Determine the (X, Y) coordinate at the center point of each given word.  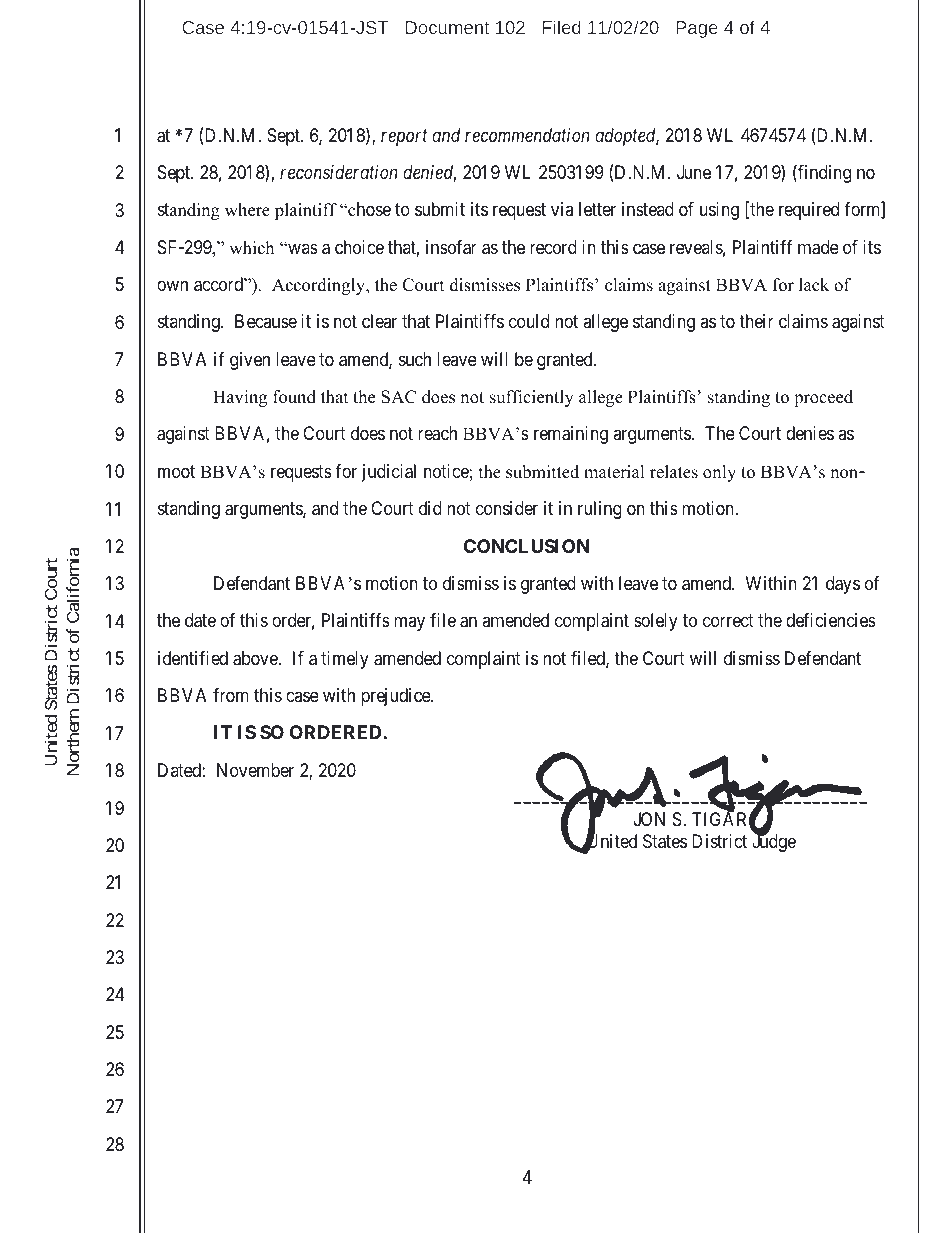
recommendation (527, 135)
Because (266, 321)
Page (697, 29)
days (843, 585)
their (756, 321)
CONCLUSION (527, 546)
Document (447, 27)
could (529, 321)
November (255, 770)
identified (193, 658)
